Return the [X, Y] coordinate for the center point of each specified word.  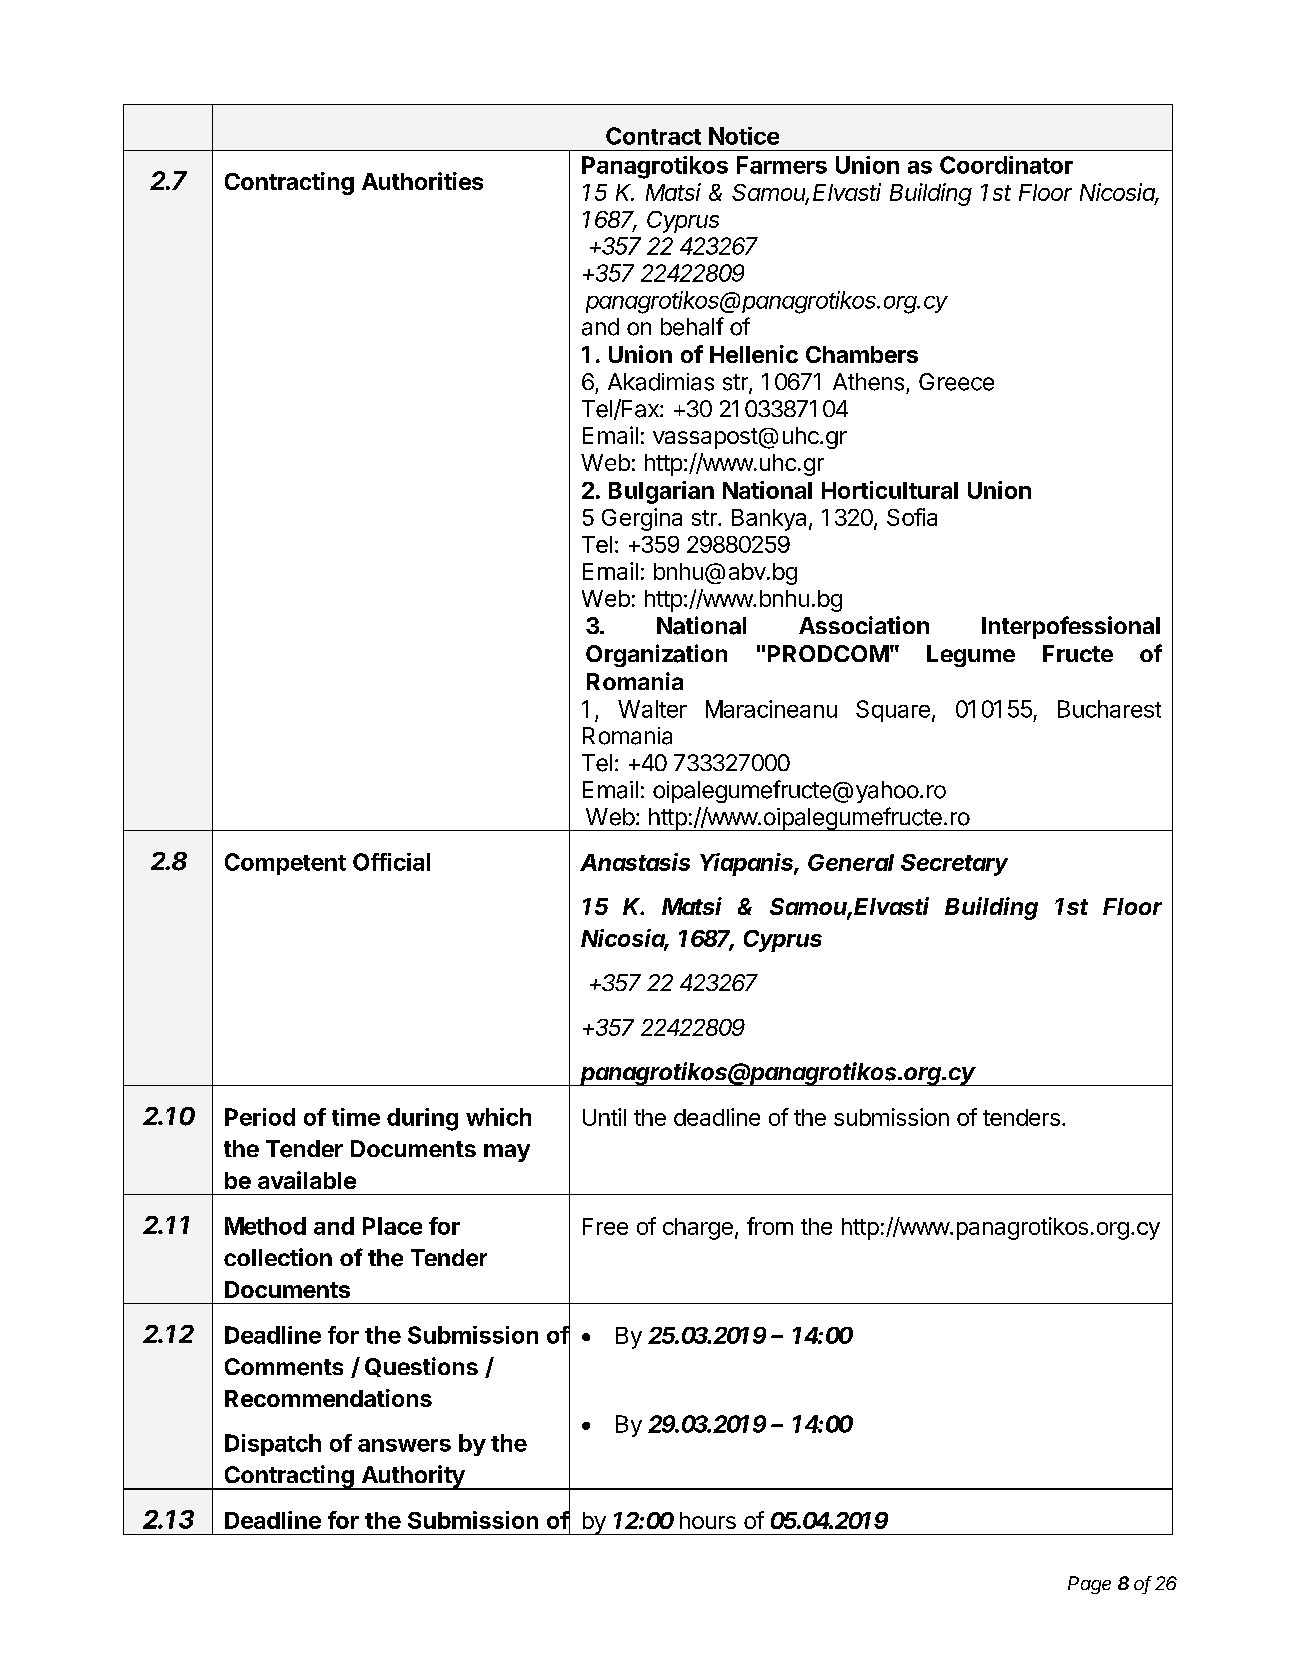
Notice [744, 136]
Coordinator [1006, 165]
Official [391, 862]
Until [604, 1117]
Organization [656, 655]
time [356, 1117]
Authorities [422, 181]
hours [708, 1520]
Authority [413, 1477]
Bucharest [1109, 709]
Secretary [954, 865]
